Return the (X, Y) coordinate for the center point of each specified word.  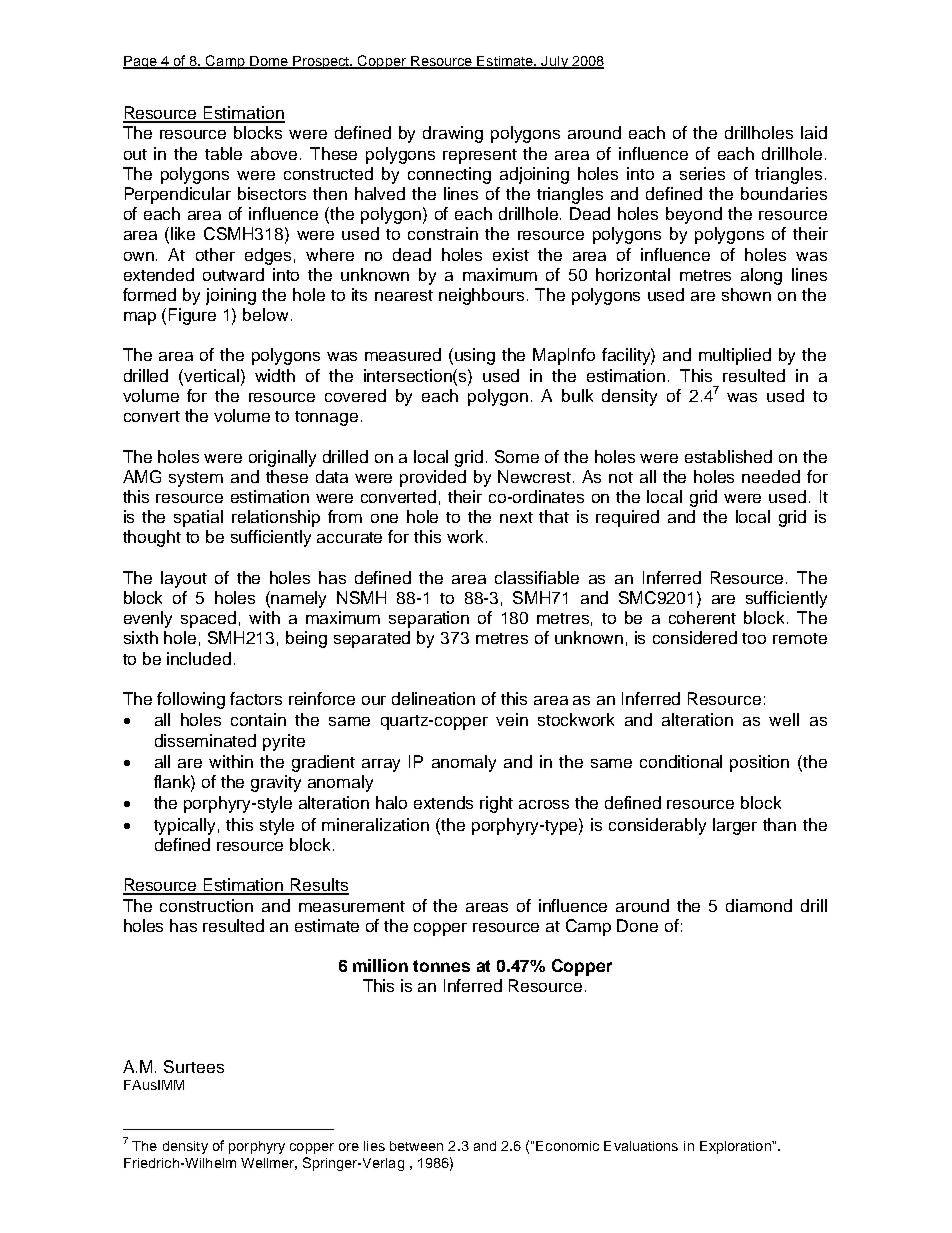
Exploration (736, 1147)
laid (814, 132)
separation (429, 619)
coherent (702, 617)
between (416, 1146)
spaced (208, 619)
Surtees (194, 1066)
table (223, 153)
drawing (453, 134)
